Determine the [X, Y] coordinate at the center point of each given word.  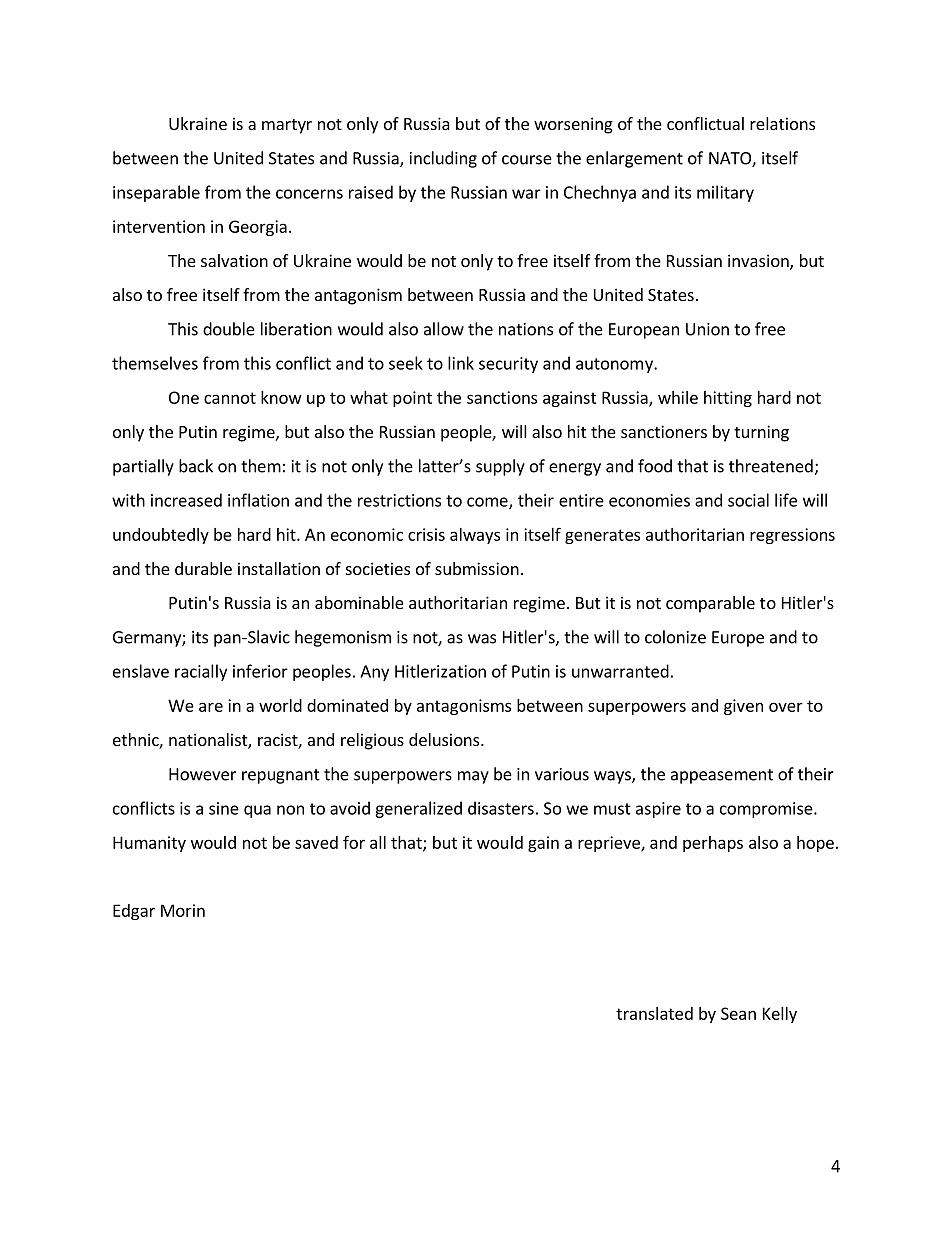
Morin [183, 910]
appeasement [722, 776]
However [202, 774]
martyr [287, 126]
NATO [731, 159]
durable [203, 568]
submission [477, 568]
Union [707, 329]
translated [654, 1013]
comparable [710, 604]
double [229, 329]
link [461, 363]
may [473, 777]
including [443, 159]
